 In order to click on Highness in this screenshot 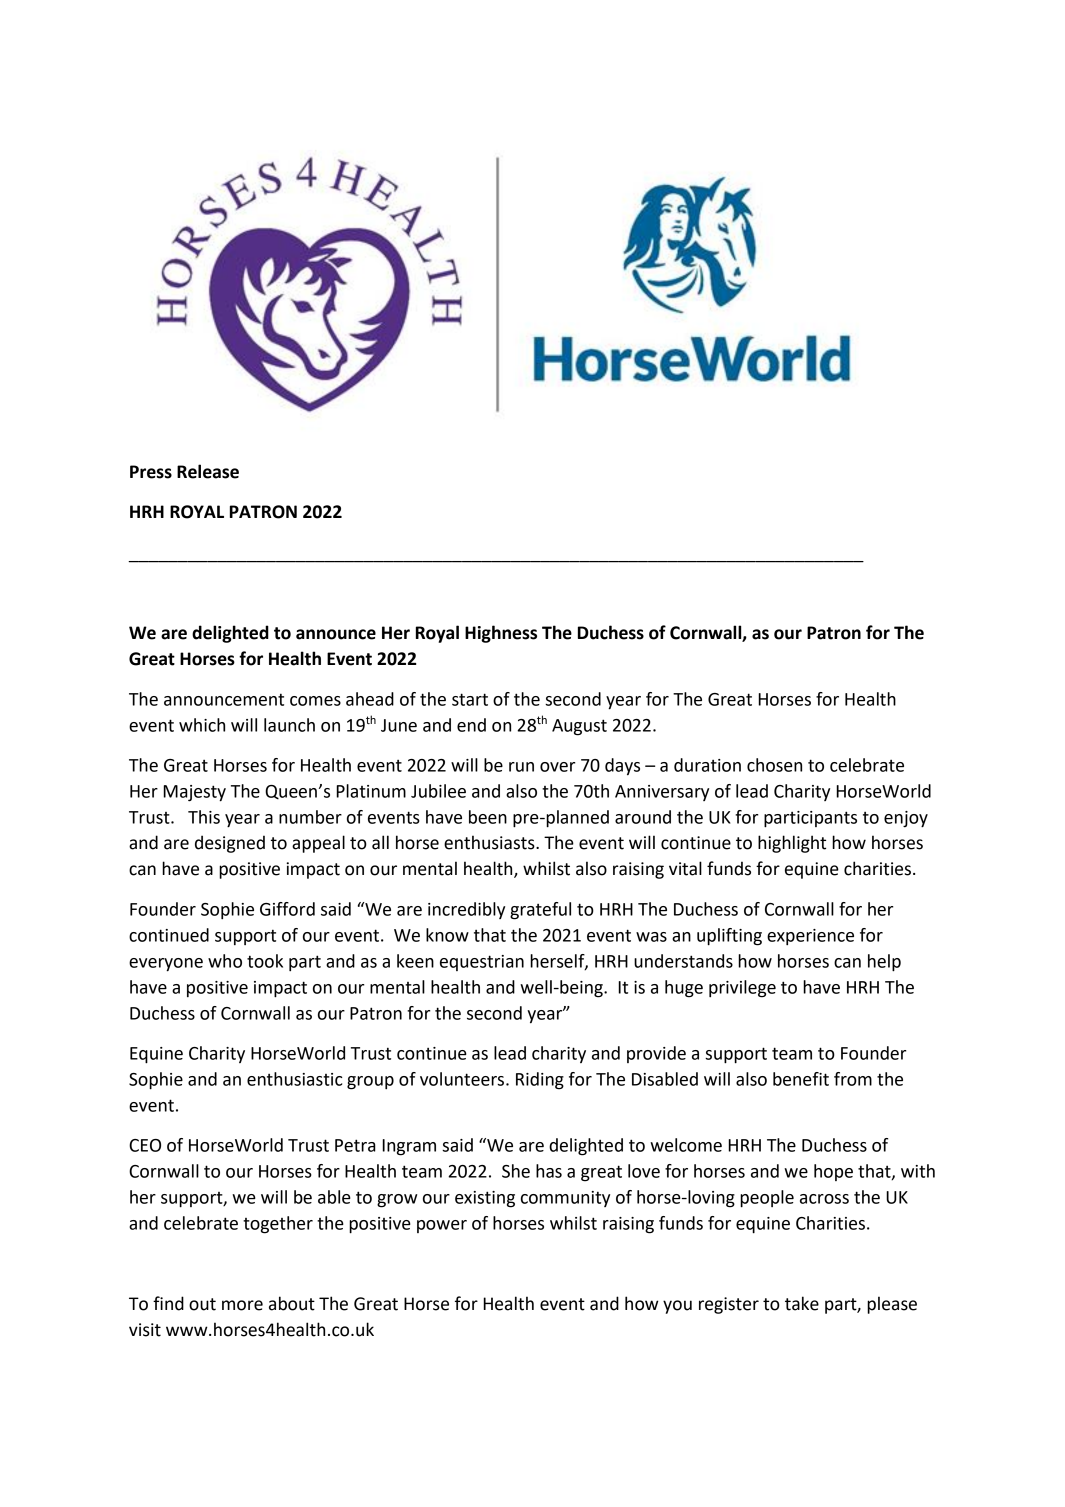, I will do `click(501, 634)`.
